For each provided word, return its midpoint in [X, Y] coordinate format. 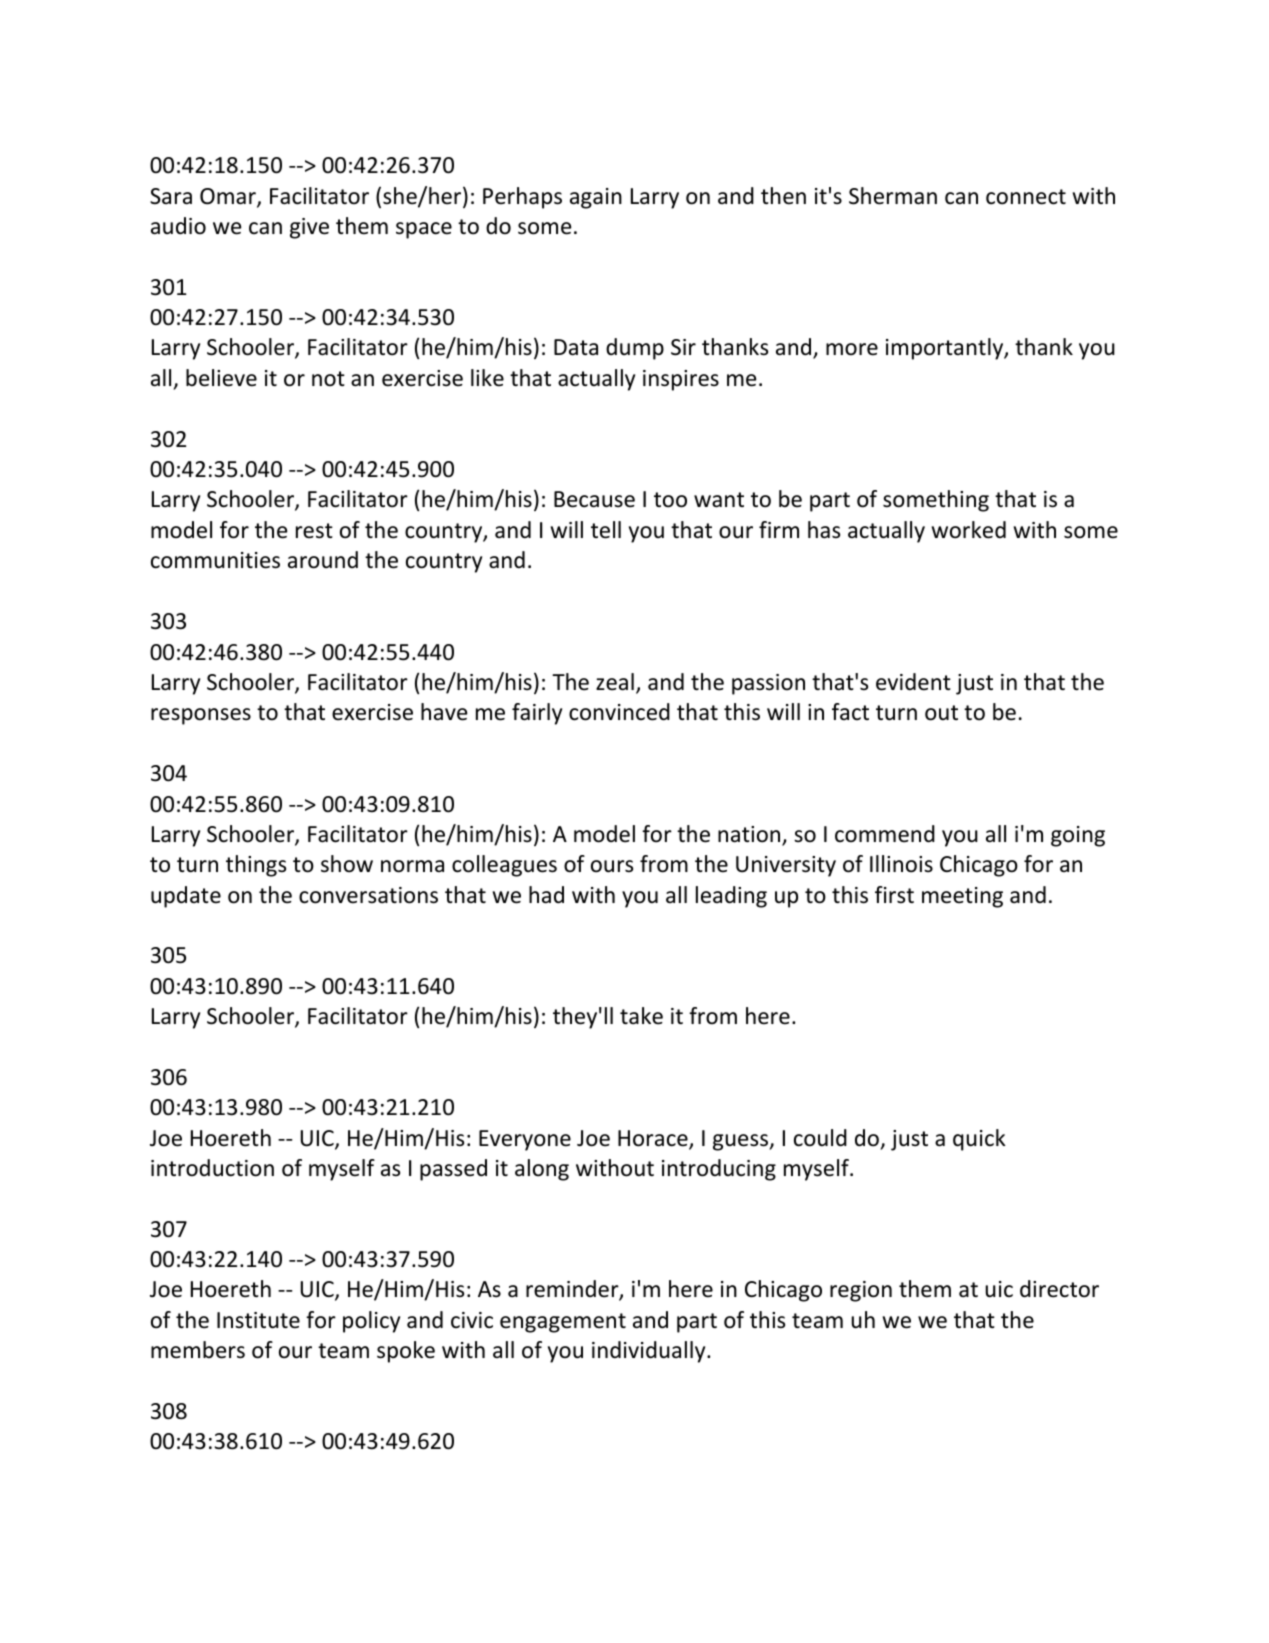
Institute [258, 1320]
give [309, 228]
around [323, 560]
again [596, 198]
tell [606, 530]
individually [650, 1352]
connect [1026, 197]
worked [969, 530]
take [641, 1016]
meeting [962, 897]
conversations [368, 895]
